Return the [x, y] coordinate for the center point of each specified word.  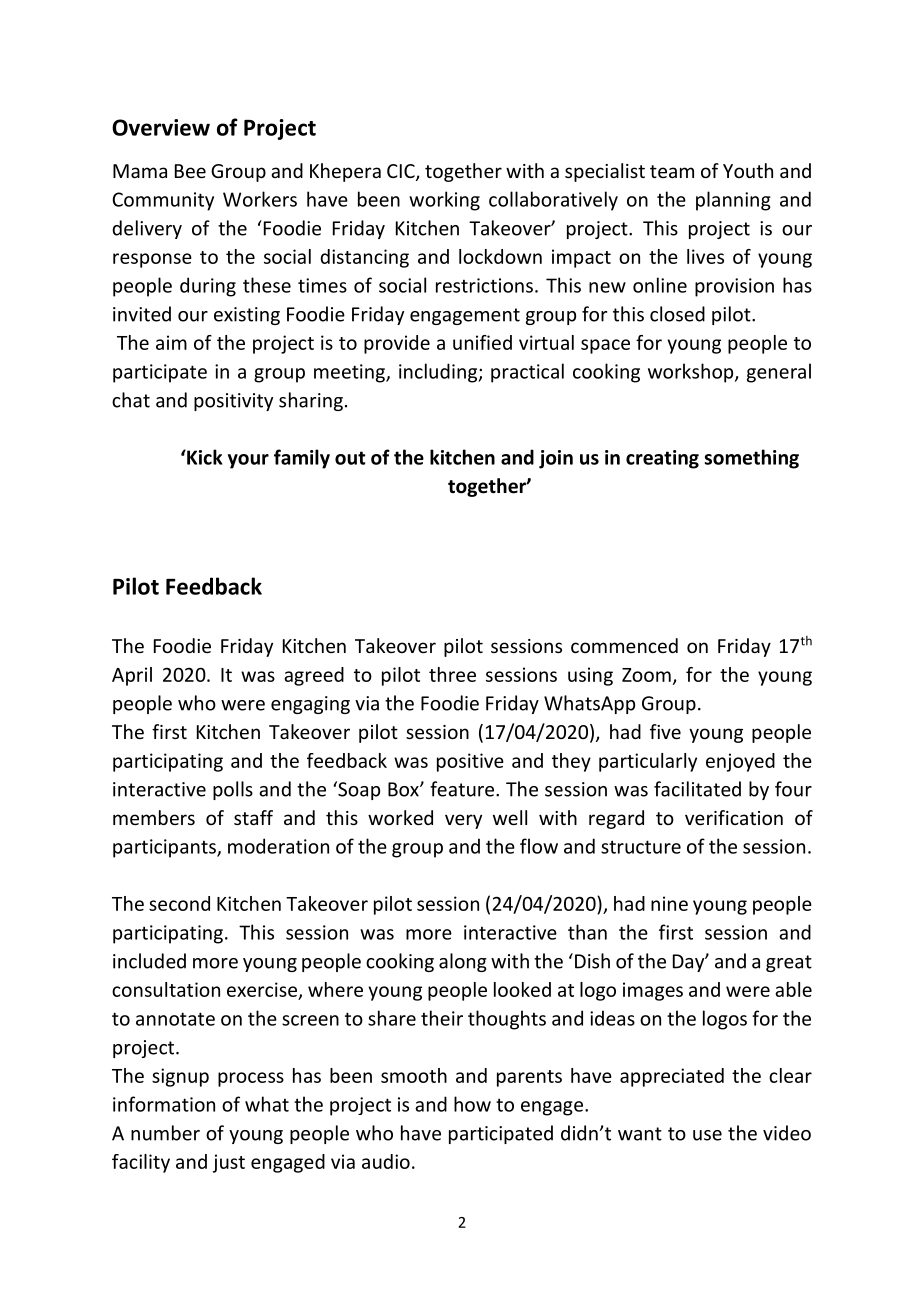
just [229, 1163]
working [444, 201]
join [556, 459]
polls [233, 790]
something [752, 459]
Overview [161, 127]
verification [734, 817]
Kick [203, 457]
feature [462, 789]
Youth [748, 170]
